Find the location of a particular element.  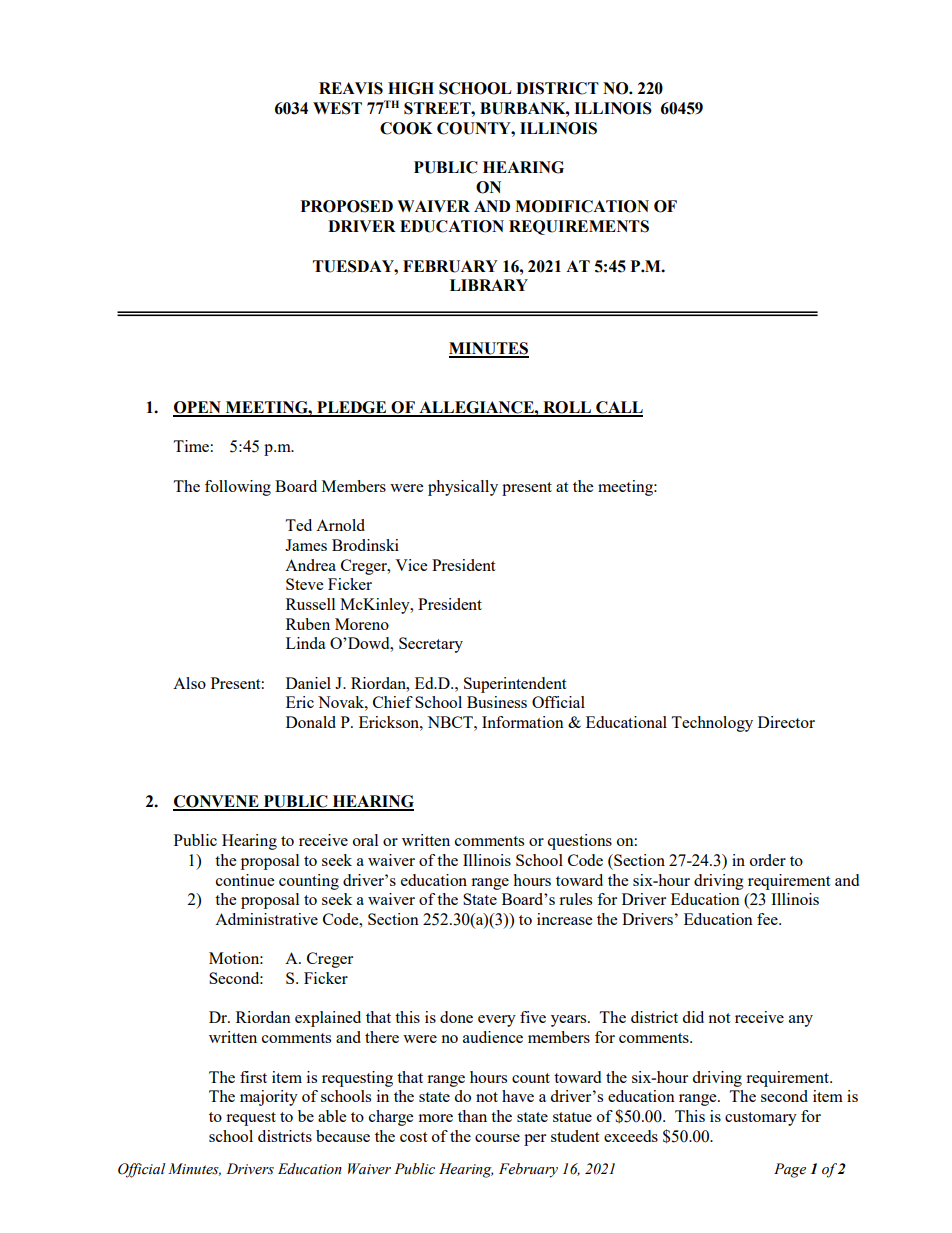

ROLL is located at coordinates (567, 408).
